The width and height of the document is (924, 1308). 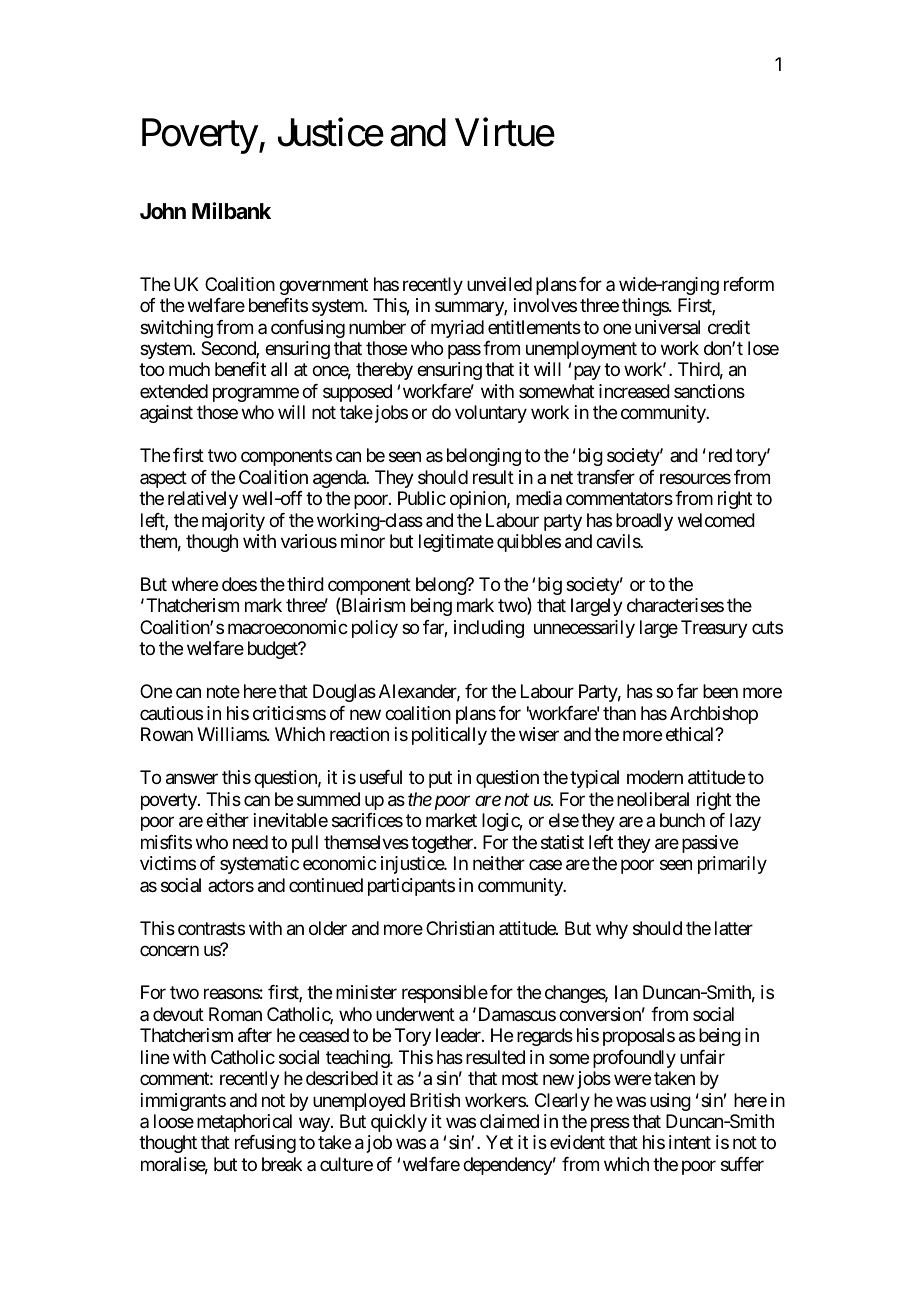 What do you see at coordinates (734, 928) in the document?
I see `latter` at bounding box center [734, 928].
